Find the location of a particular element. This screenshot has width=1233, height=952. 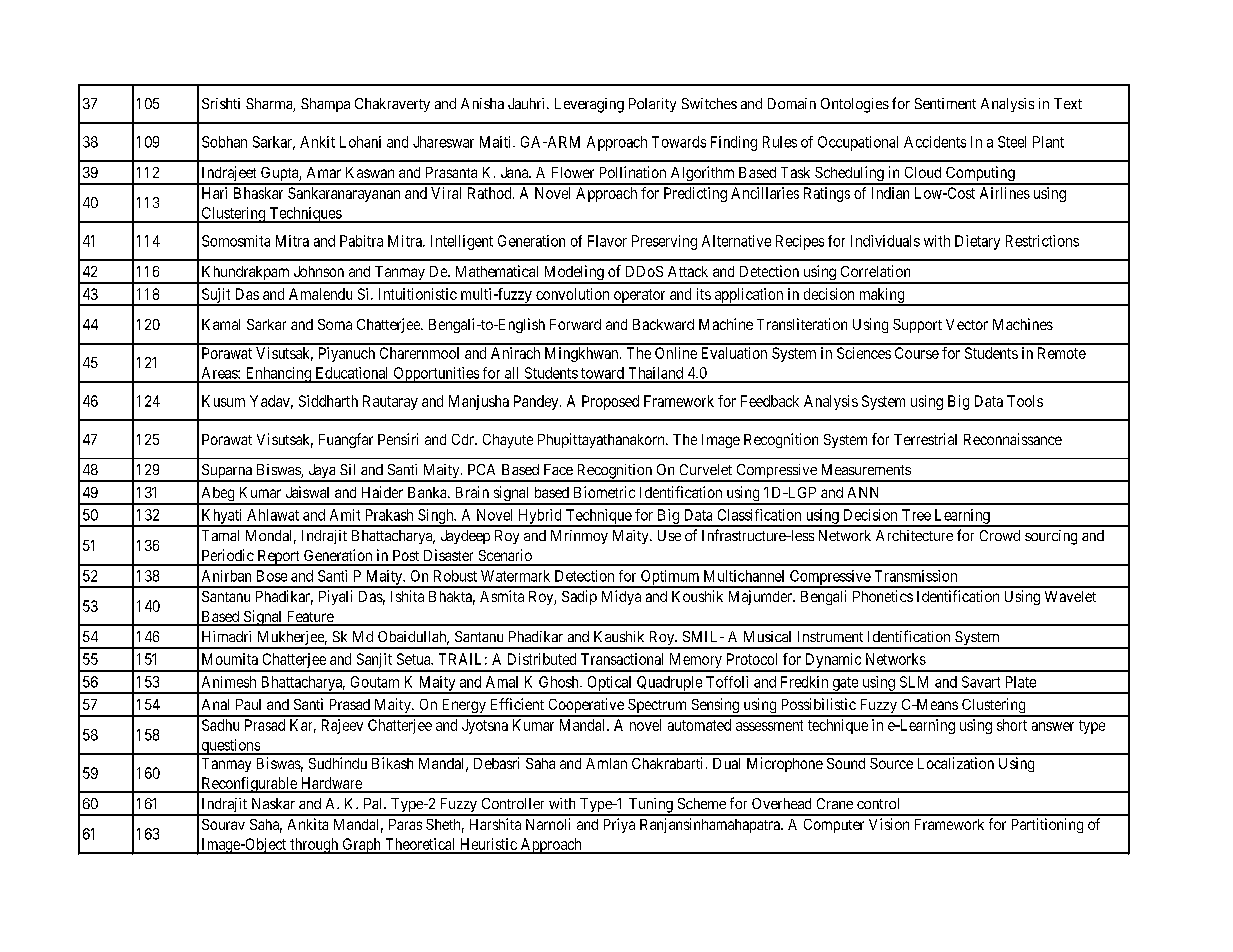

Online is located at coordinates (676, 353).
